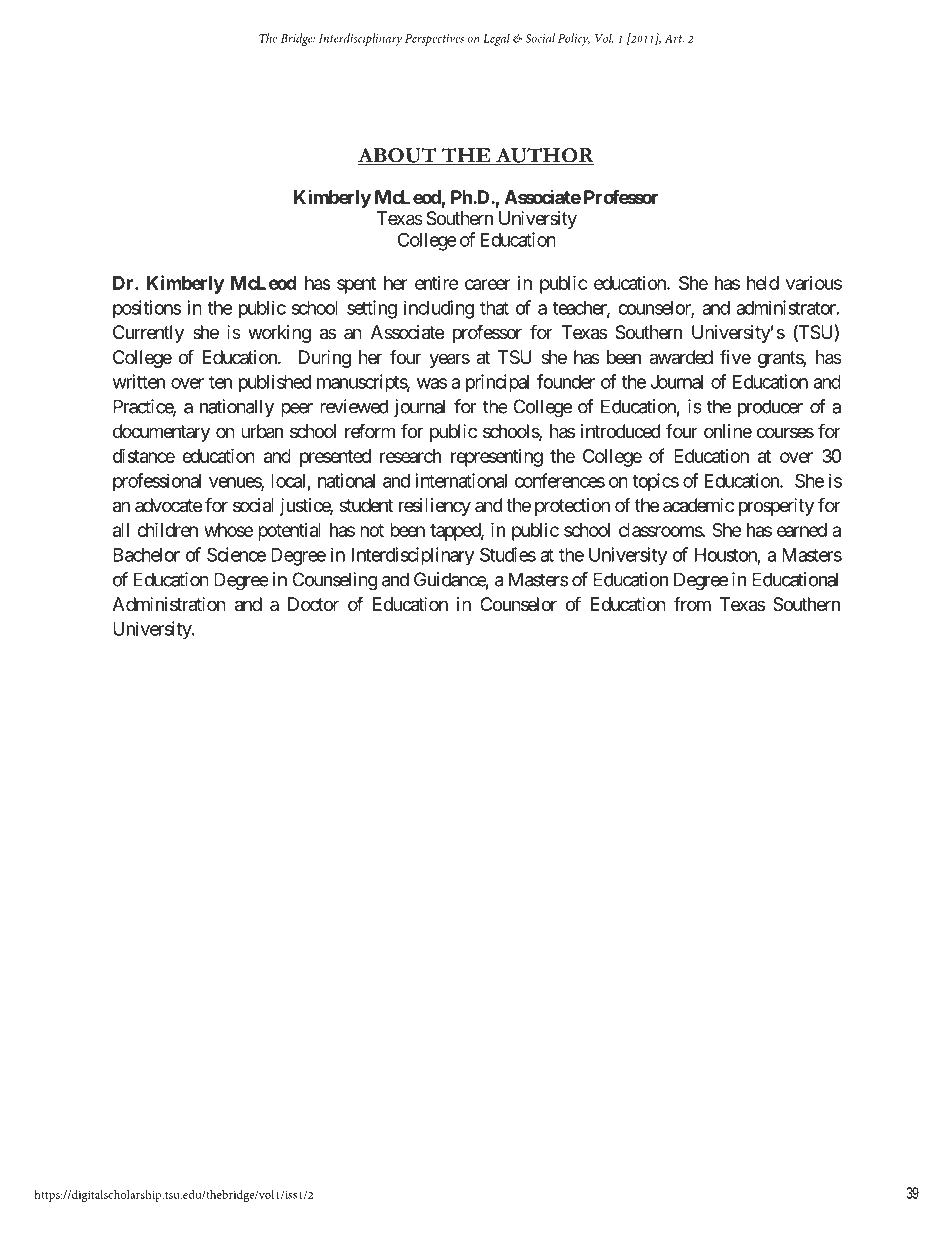 Image resolution: width=952 pixels, height=1233 pixels. Describe the element at coordinates (674, 38) in the page. I see `Art` at that location.
